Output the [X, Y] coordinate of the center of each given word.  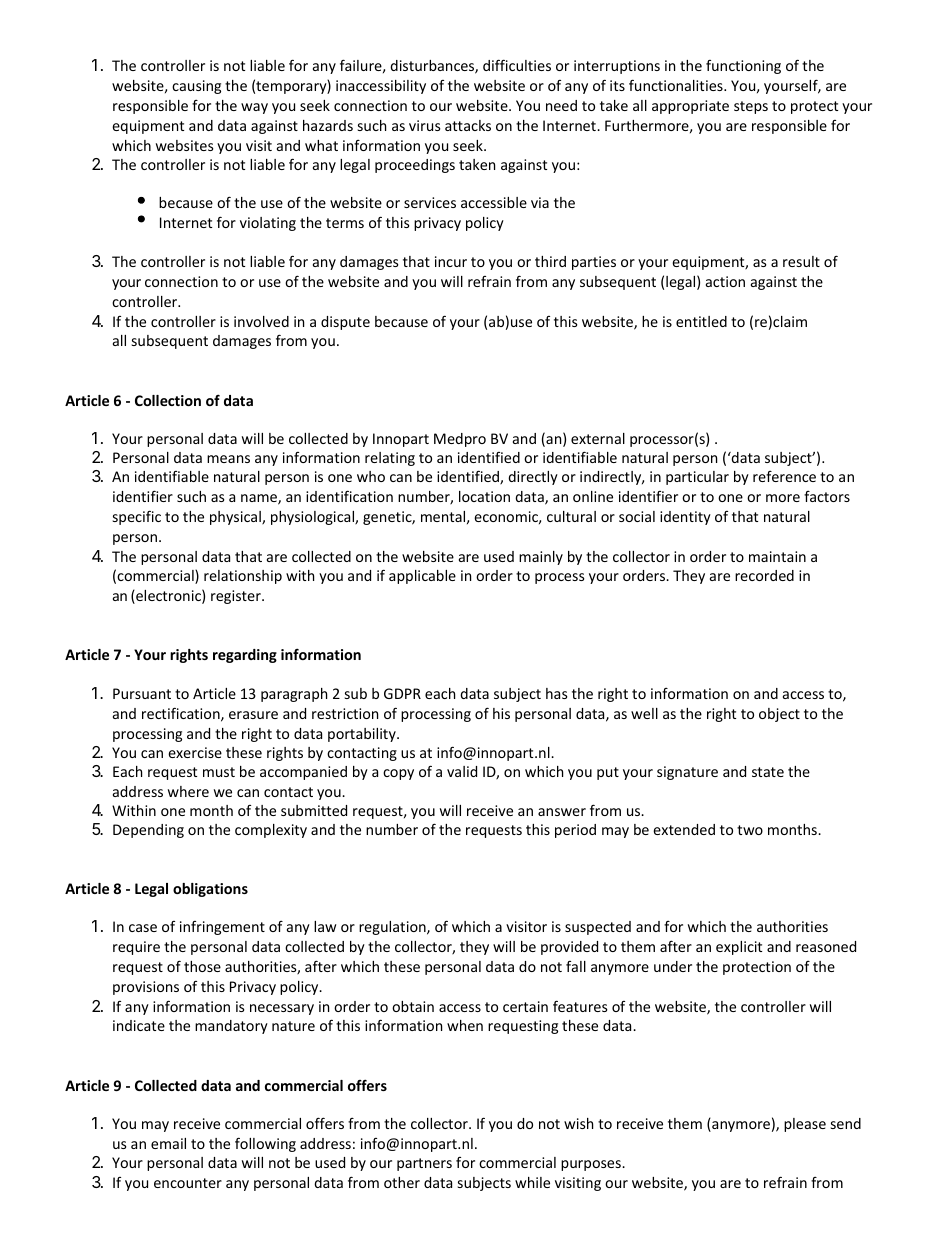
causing [196, 87]
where [188, 791]
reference [784, 476]
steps [751, 107]
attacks [468, 125]
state [768, 772]
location [484, 496]
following [265, 1144]
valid [462, 771]
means [228, 459]
